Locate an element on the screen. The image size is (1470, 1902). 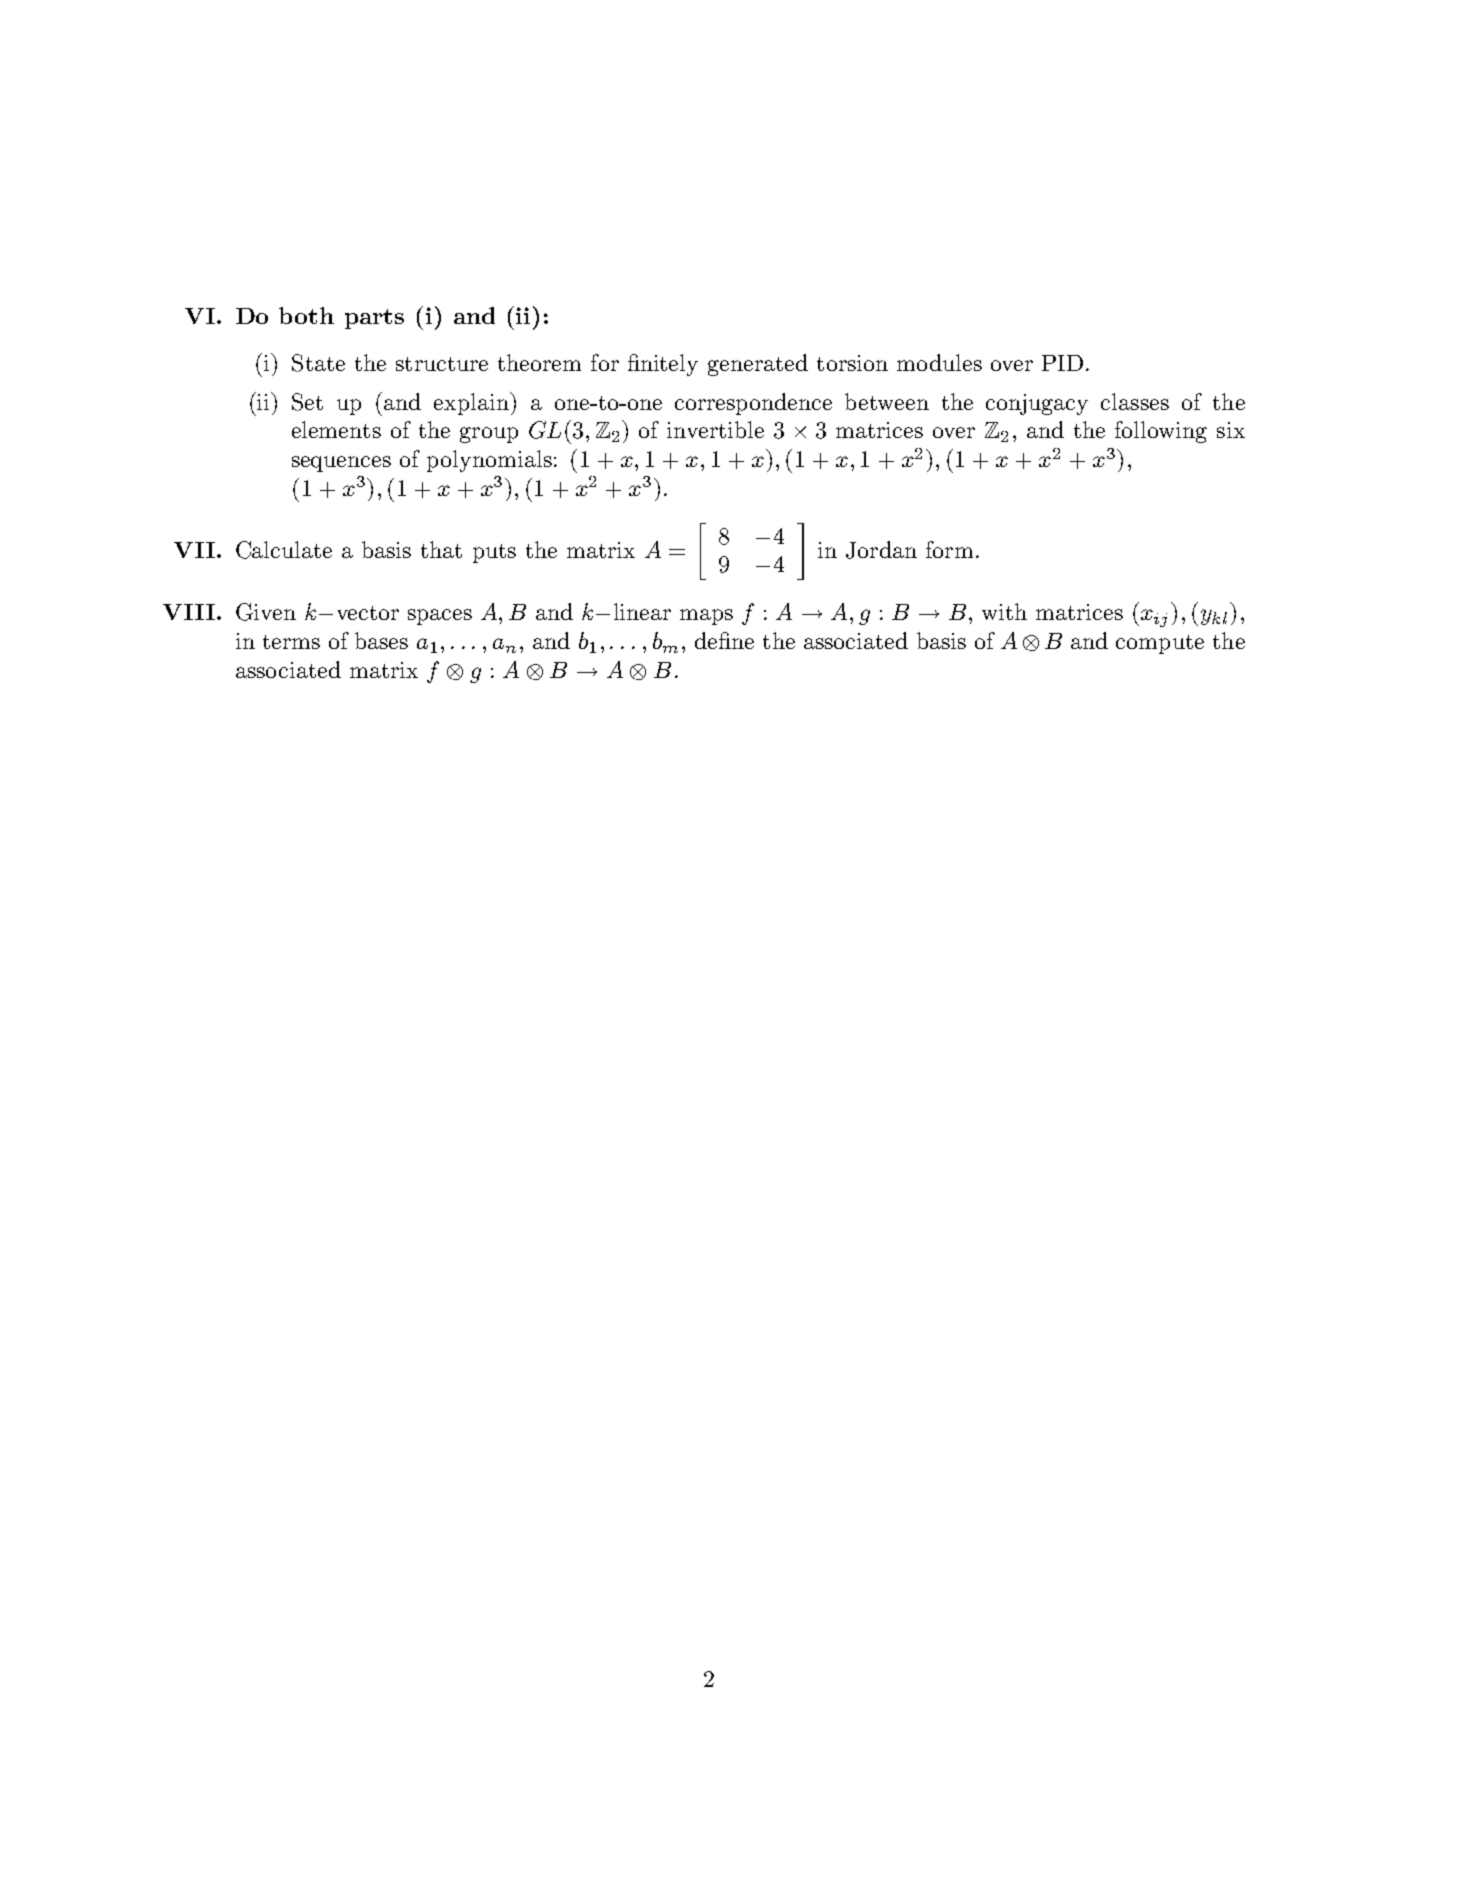
finitely is located at coordinates (663, 365).
